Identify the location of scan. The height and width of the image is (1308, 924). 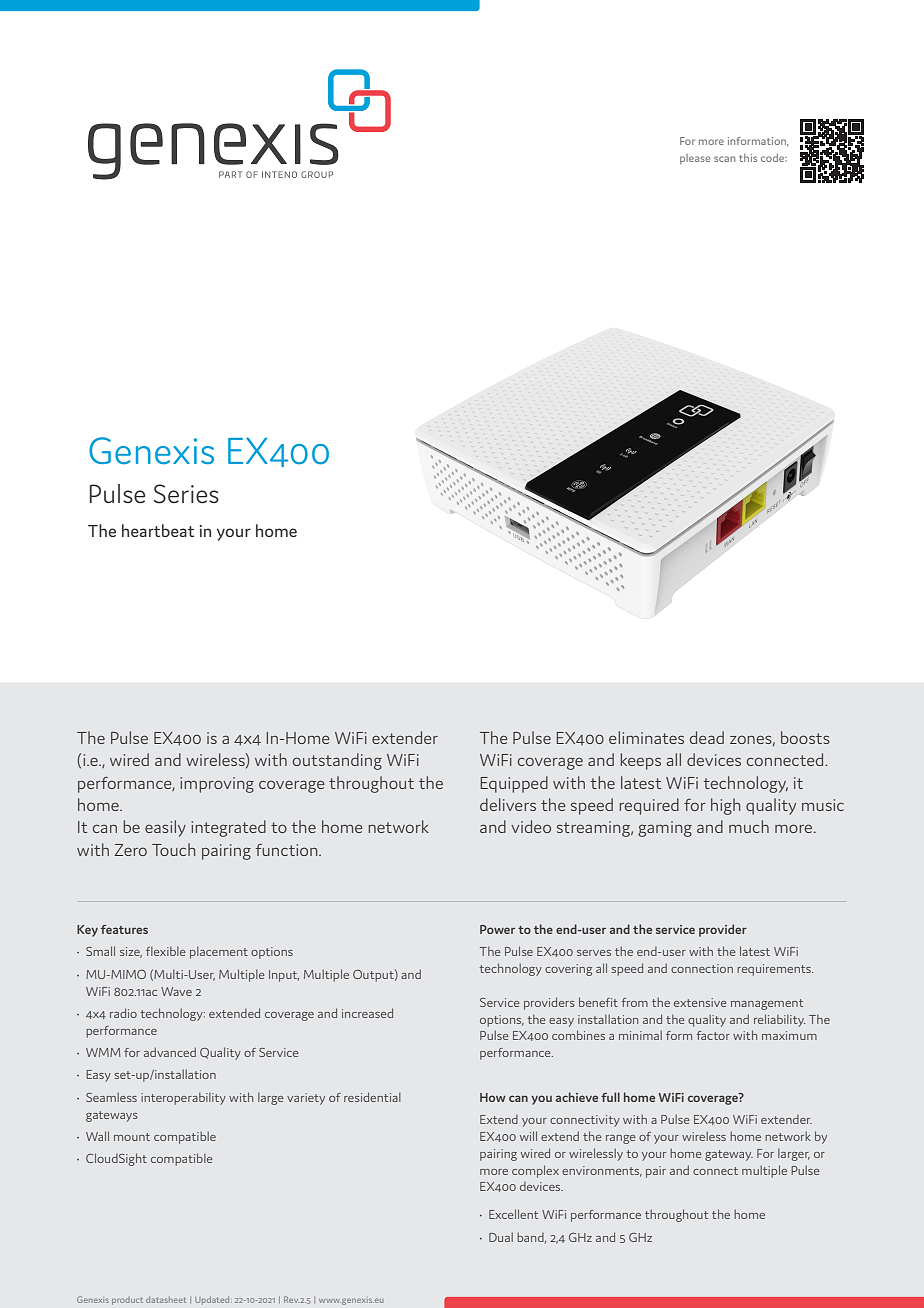
(724, 159).
